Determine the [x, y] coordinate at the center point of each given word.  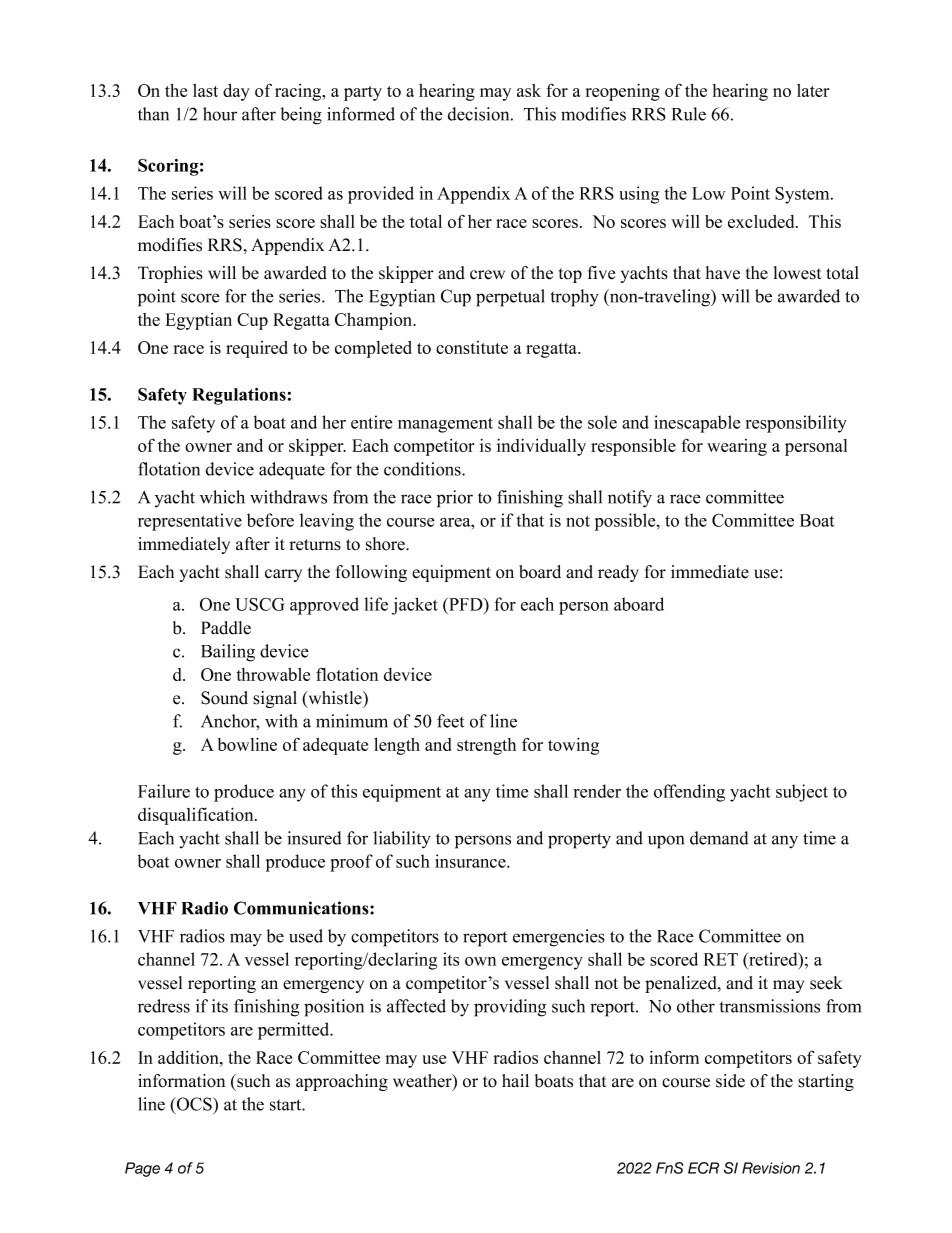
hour [220, 114]
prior [455, 499]
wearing [737, 447]
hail [515, 1080]
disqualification [197, 816]
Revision [771, 1168]
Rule [689, 114]
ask [529, 90]
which [222, 497]
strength [486, 746]
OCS [194, 1104]
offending [689, 793]
